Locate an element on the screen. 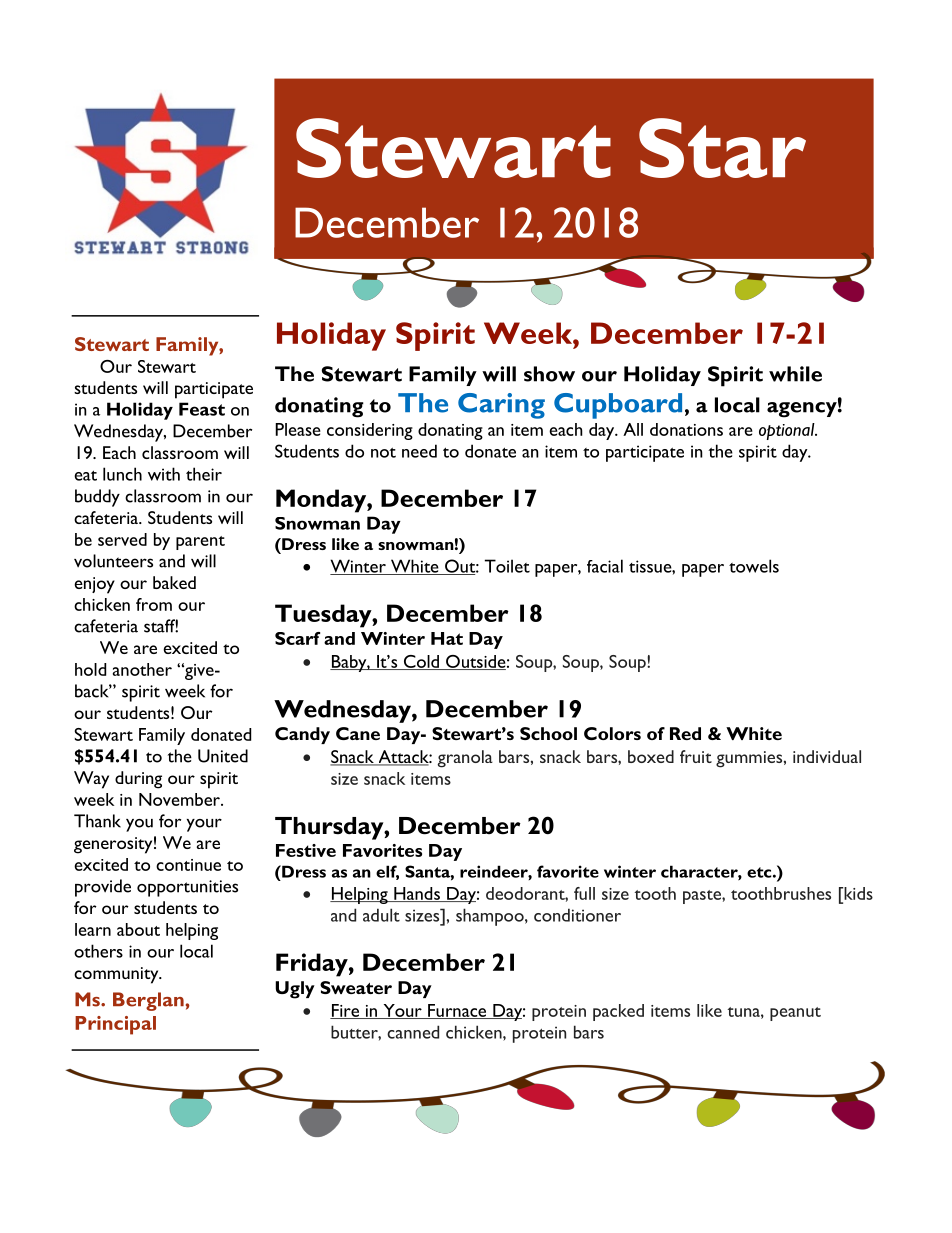 The image size is (952, 1233). optional is located at coordinates (788, 431).
